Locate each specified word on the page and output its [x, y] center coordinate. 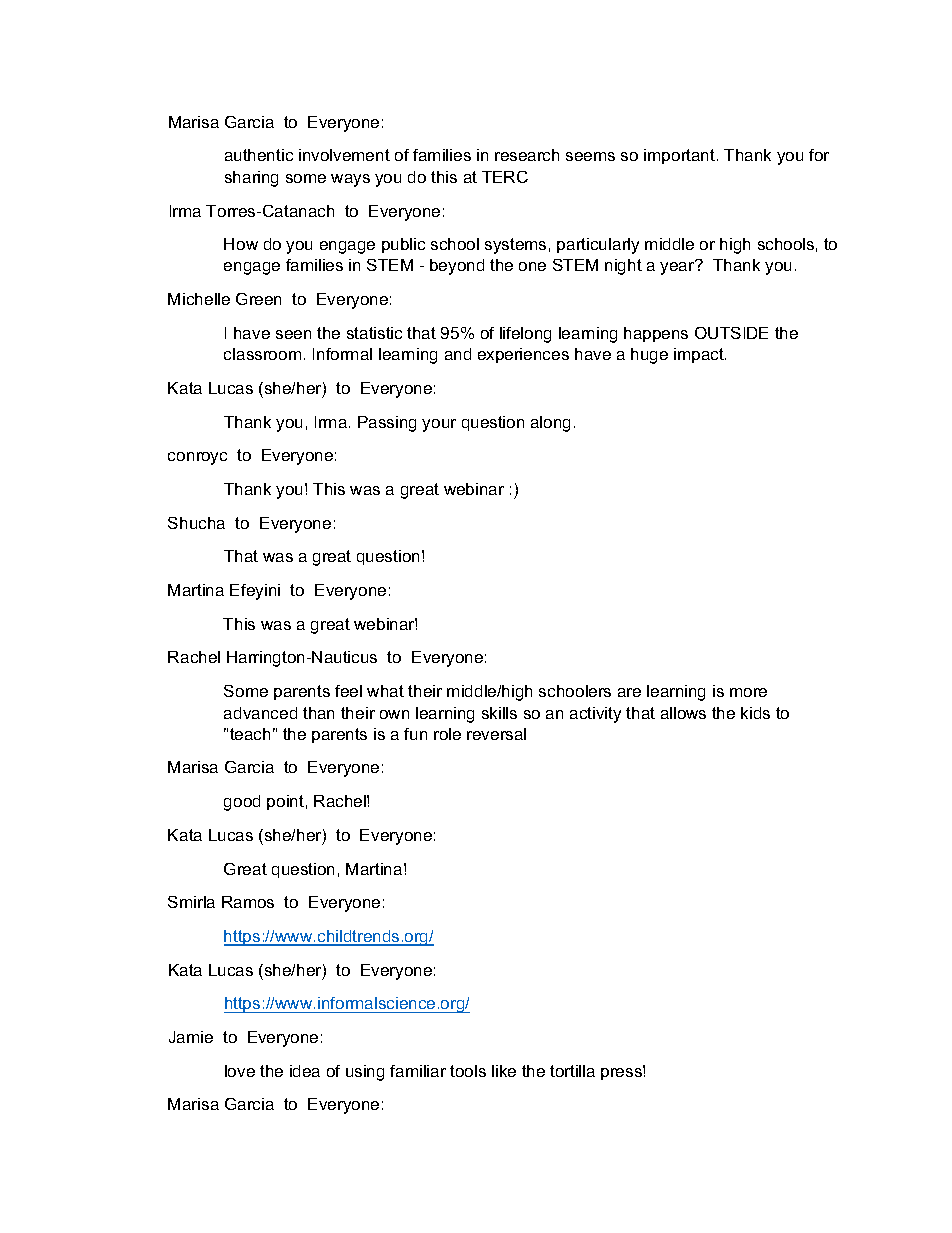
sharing [251, 179]
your [439, 425]
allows [683, 713]
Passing [387, 424]
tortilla [572, 1071]
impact [700, 355]
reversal [496, 734]
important [681, 156]
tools [468, 1071]
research [527, 155]
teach [250, 734]
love [240, 1071]
